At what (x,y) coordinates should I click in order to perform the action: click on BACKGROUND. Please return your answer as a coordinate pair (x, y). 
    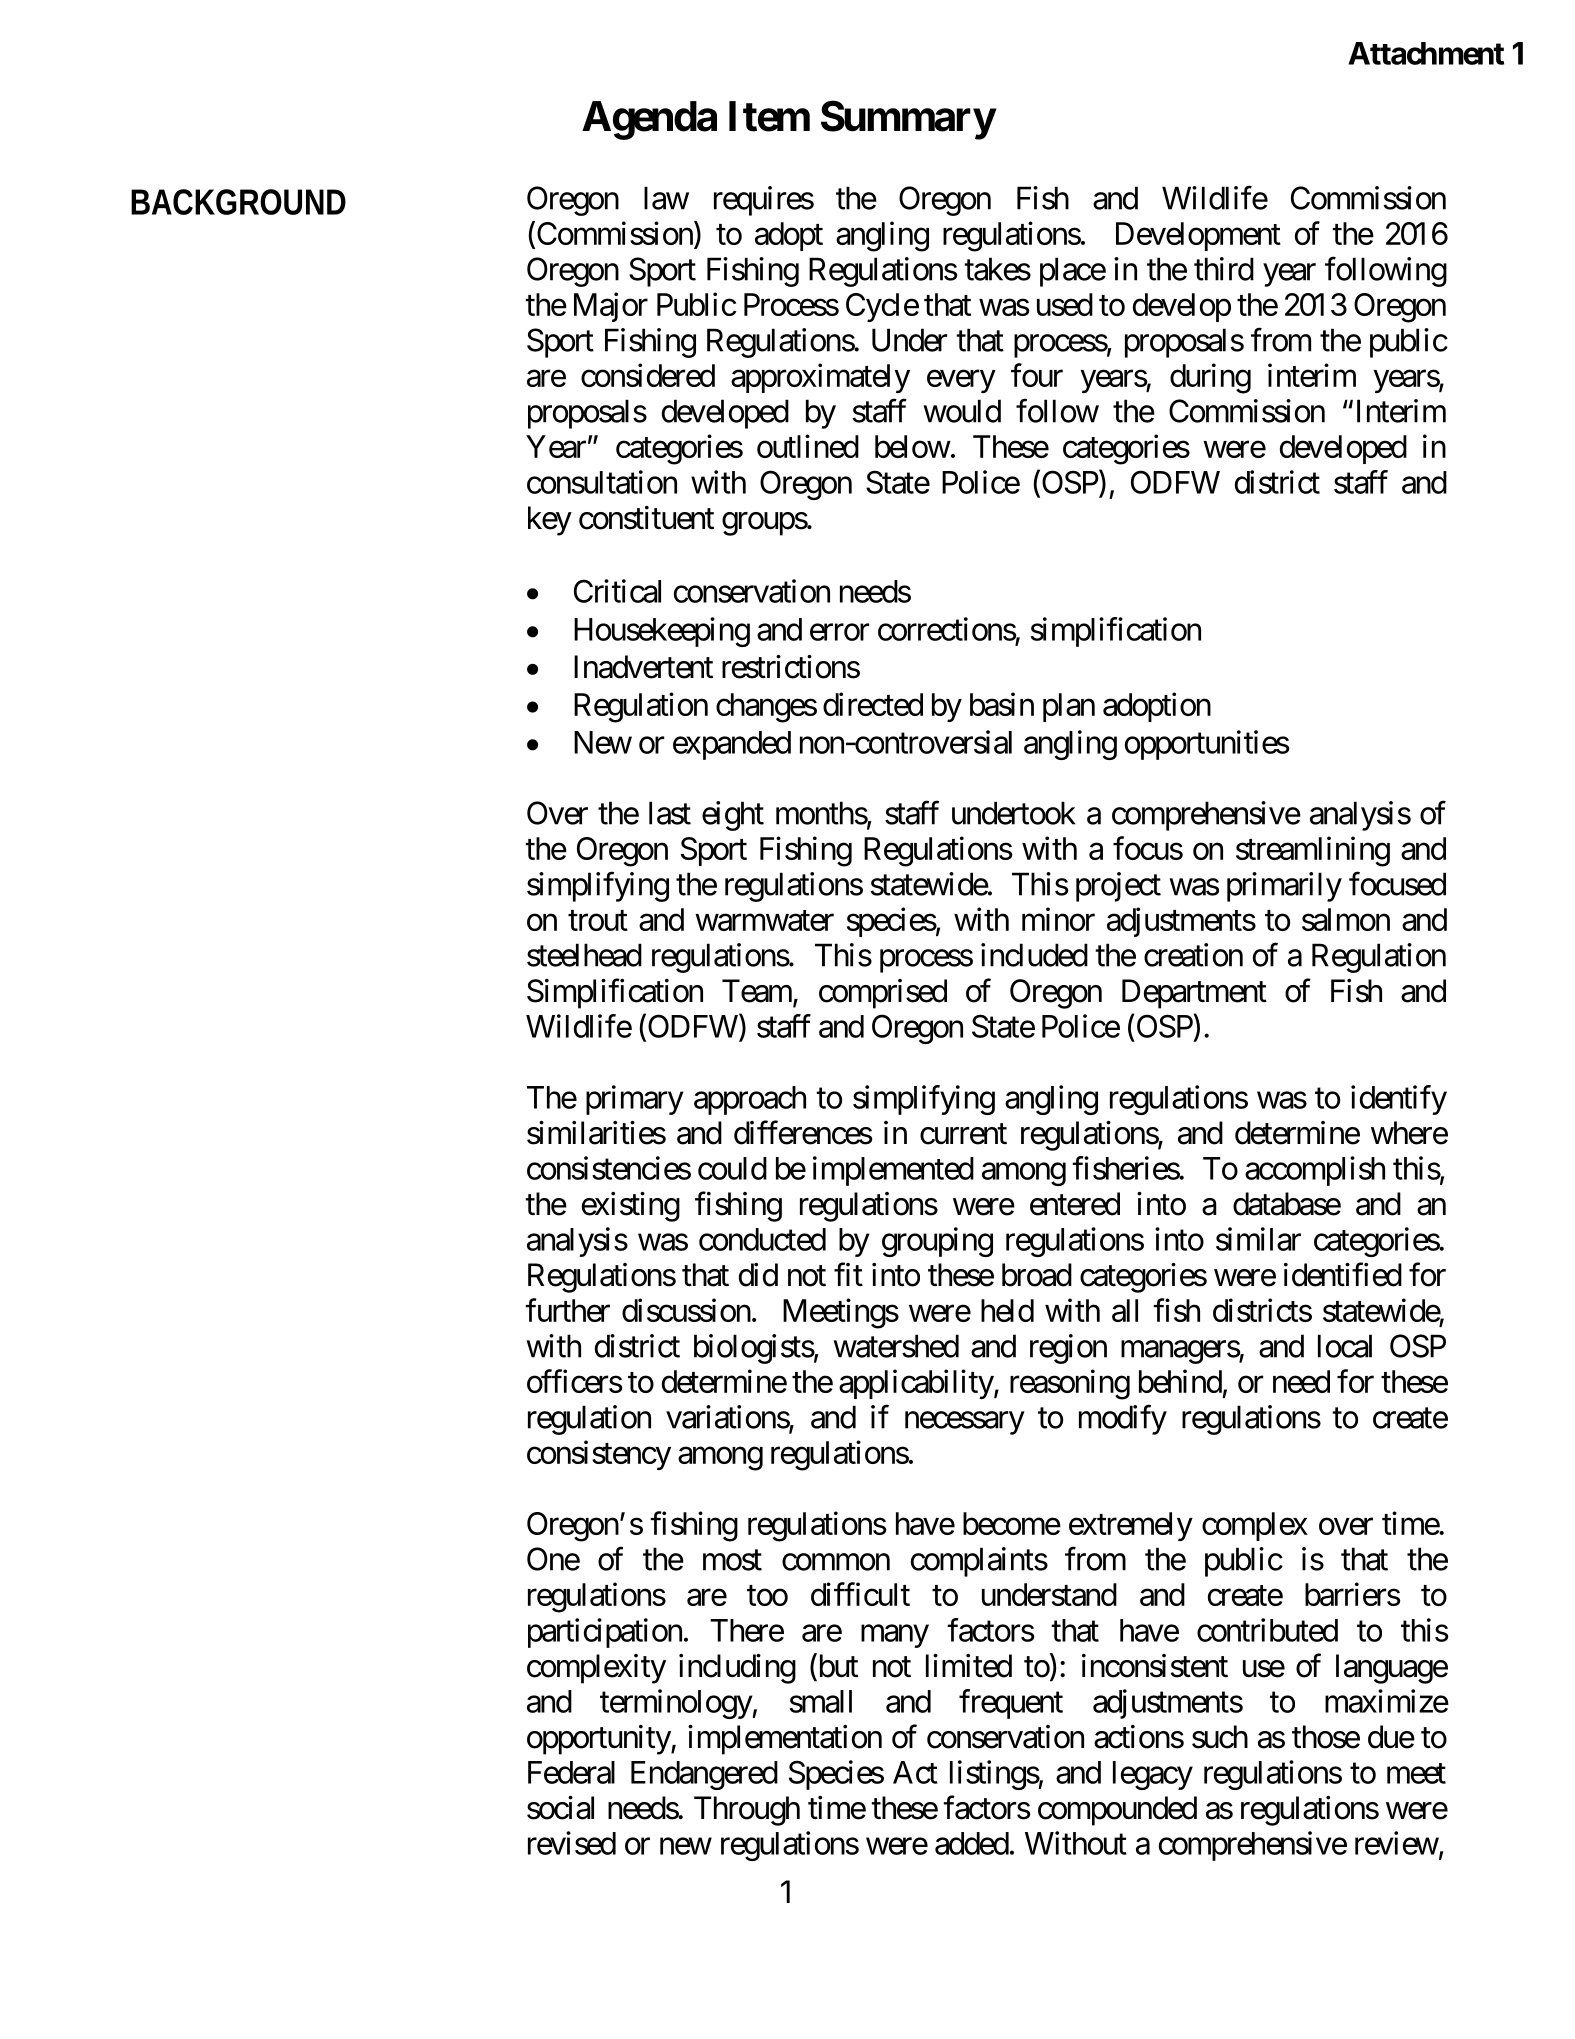
    Looking at the image, I should click on (238, 202).
